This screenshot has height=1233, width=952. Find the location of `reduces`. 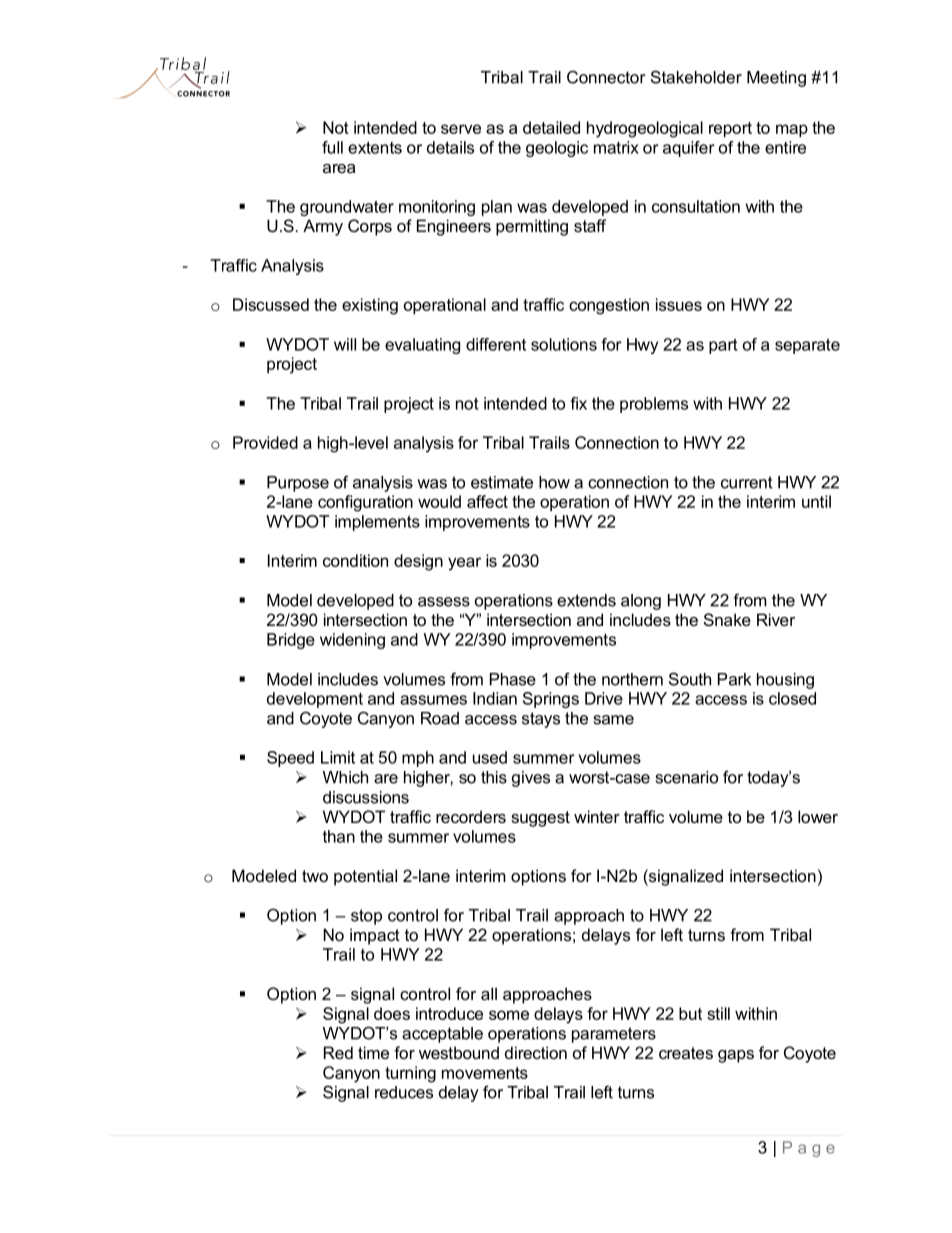

reduces is located at coordinates (404, 1092).
